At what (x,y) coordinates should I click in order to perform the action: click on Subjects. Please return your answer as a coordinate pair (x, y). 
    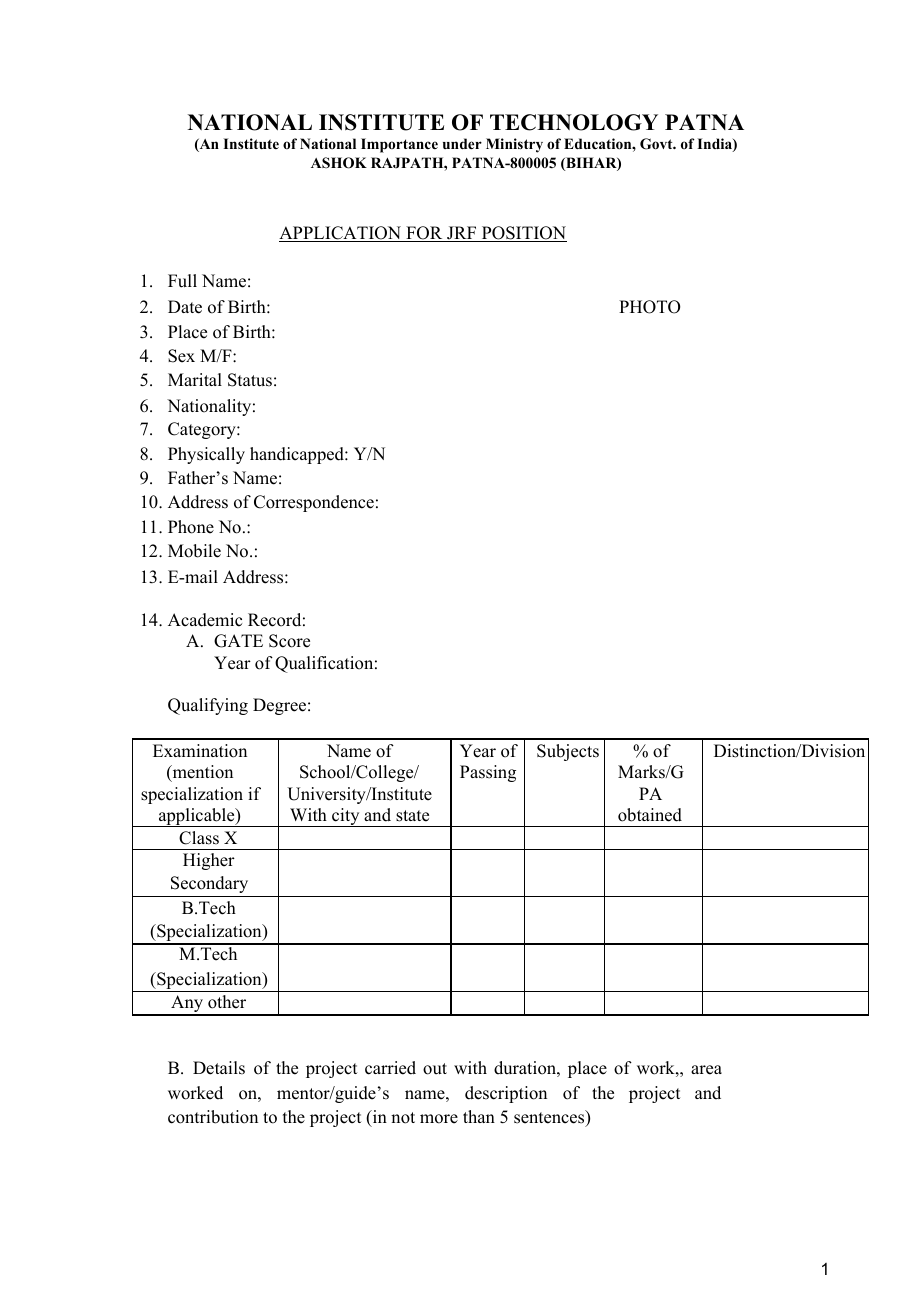
    Looking at the image, I should click on (568, 752).
